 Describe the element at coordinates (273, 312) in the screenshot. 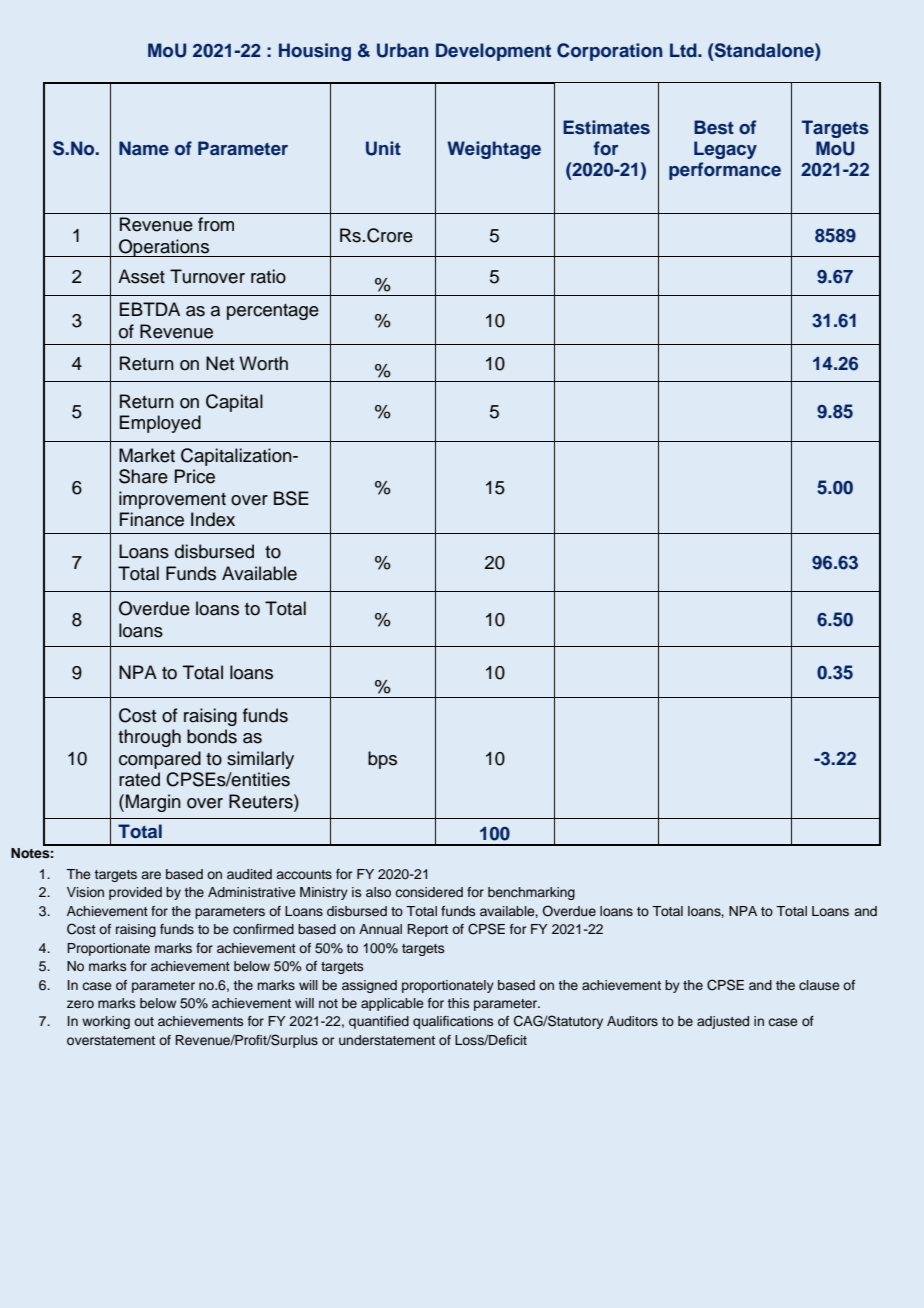

I see `percentage` at that location.
